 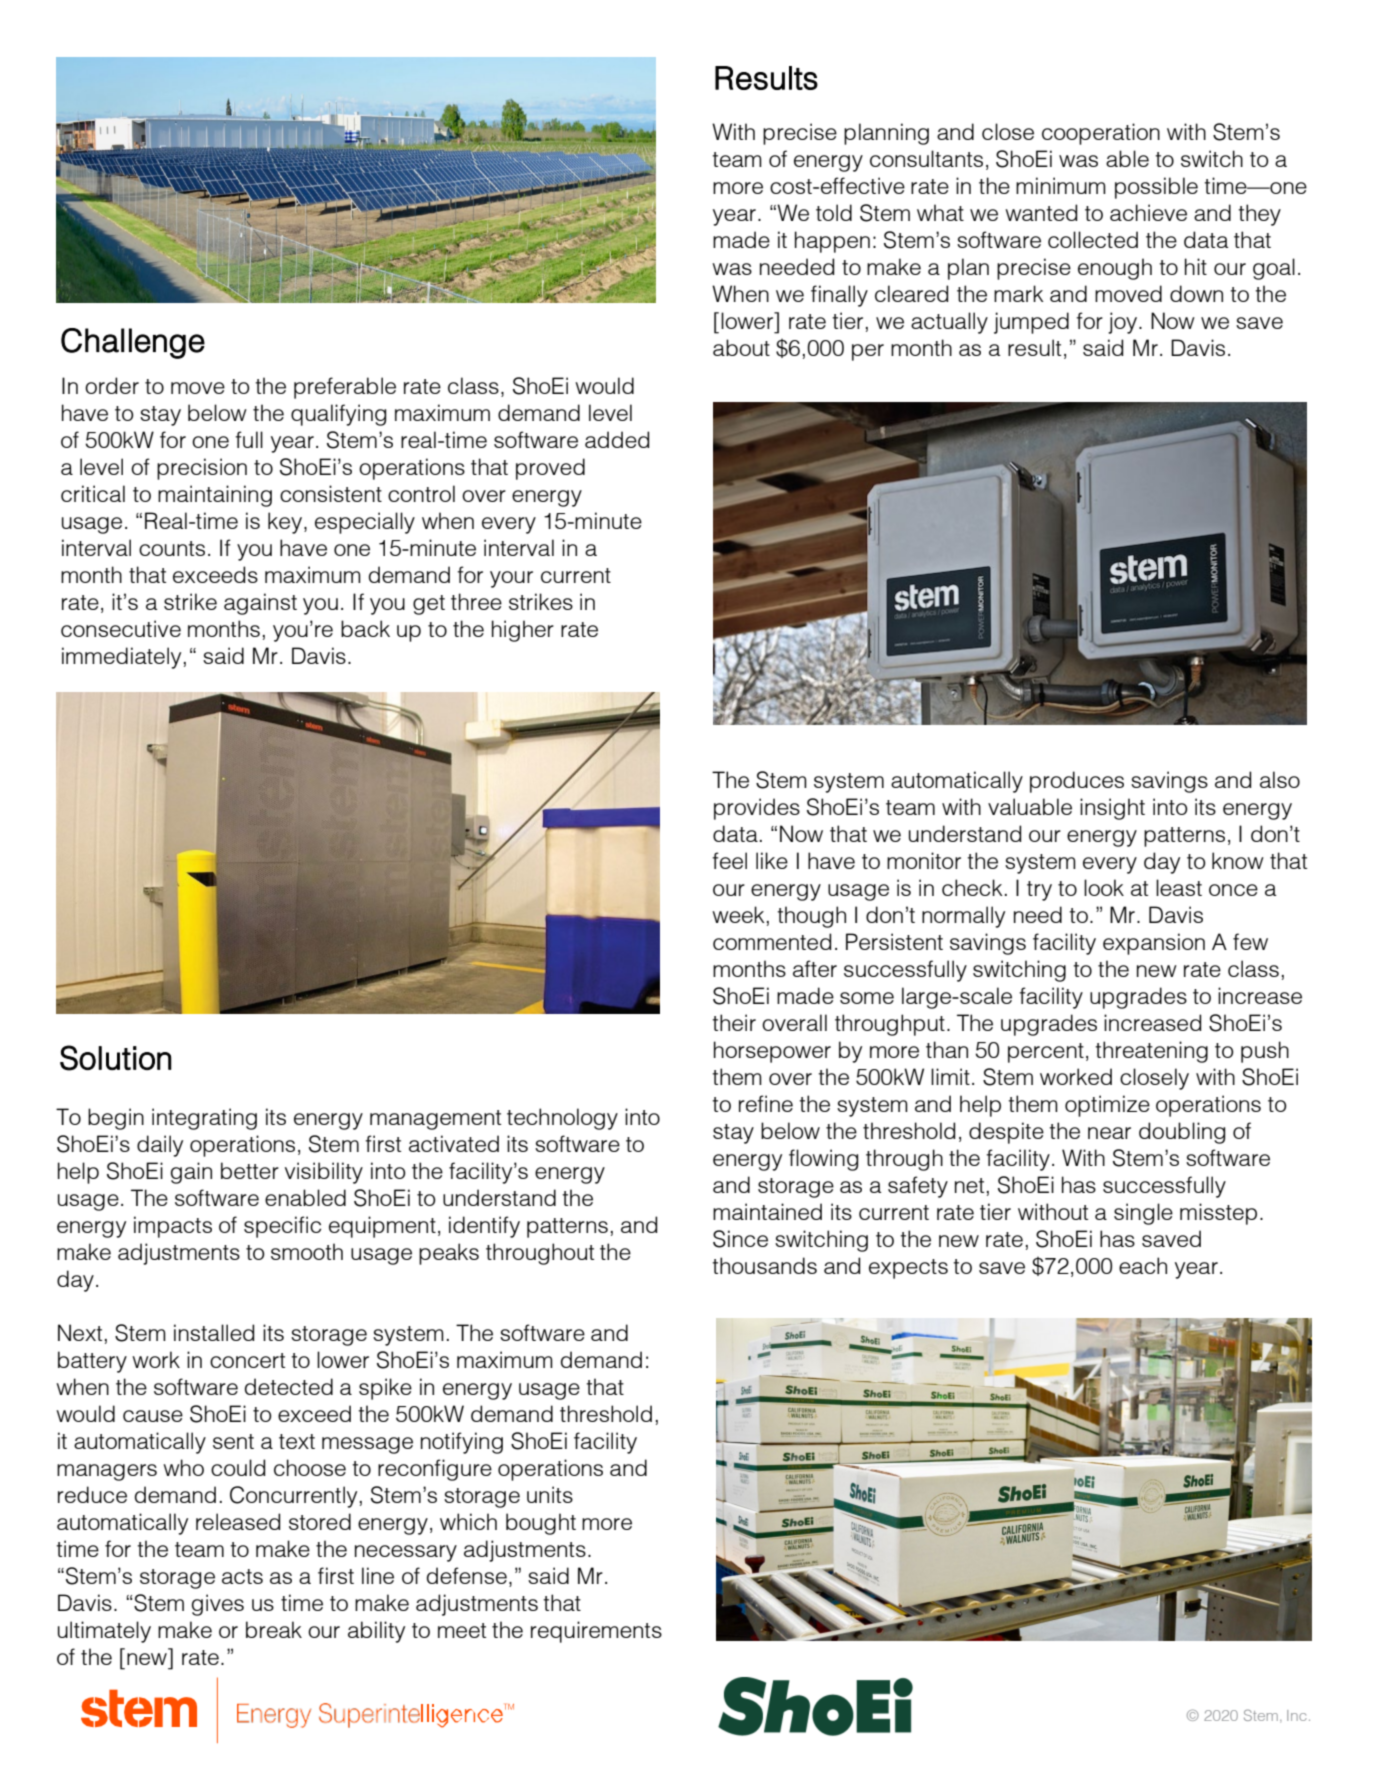 I want to click on immediately, so click(x=121, y=658).
